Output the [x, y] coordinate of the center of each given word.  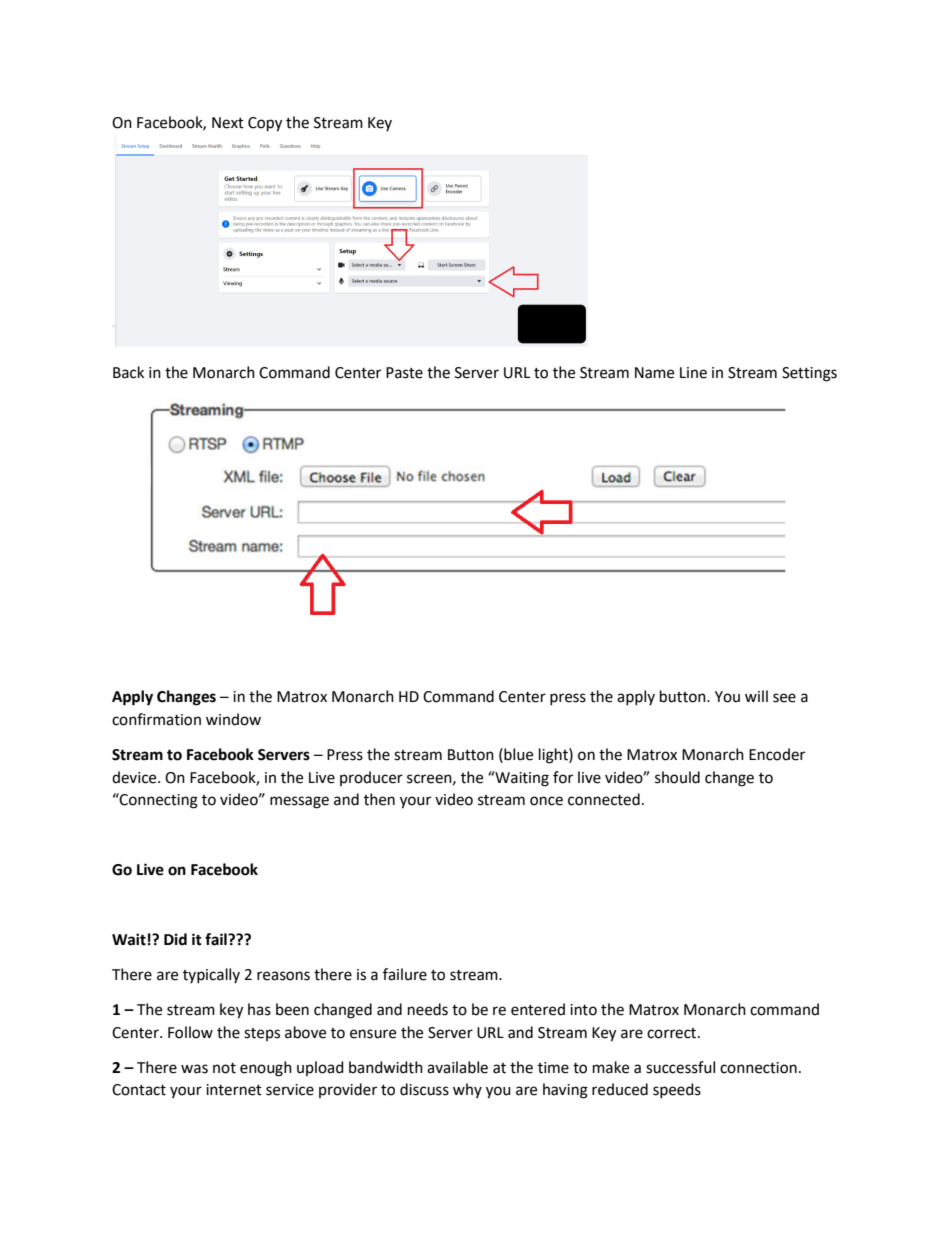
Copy [265, 124]
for [563, 777]
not [224, 1068]
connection [758, 1068]
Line [693, 373]
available [457, 1067]
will [756, 696]
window [233, 719]
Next [228, 123]
